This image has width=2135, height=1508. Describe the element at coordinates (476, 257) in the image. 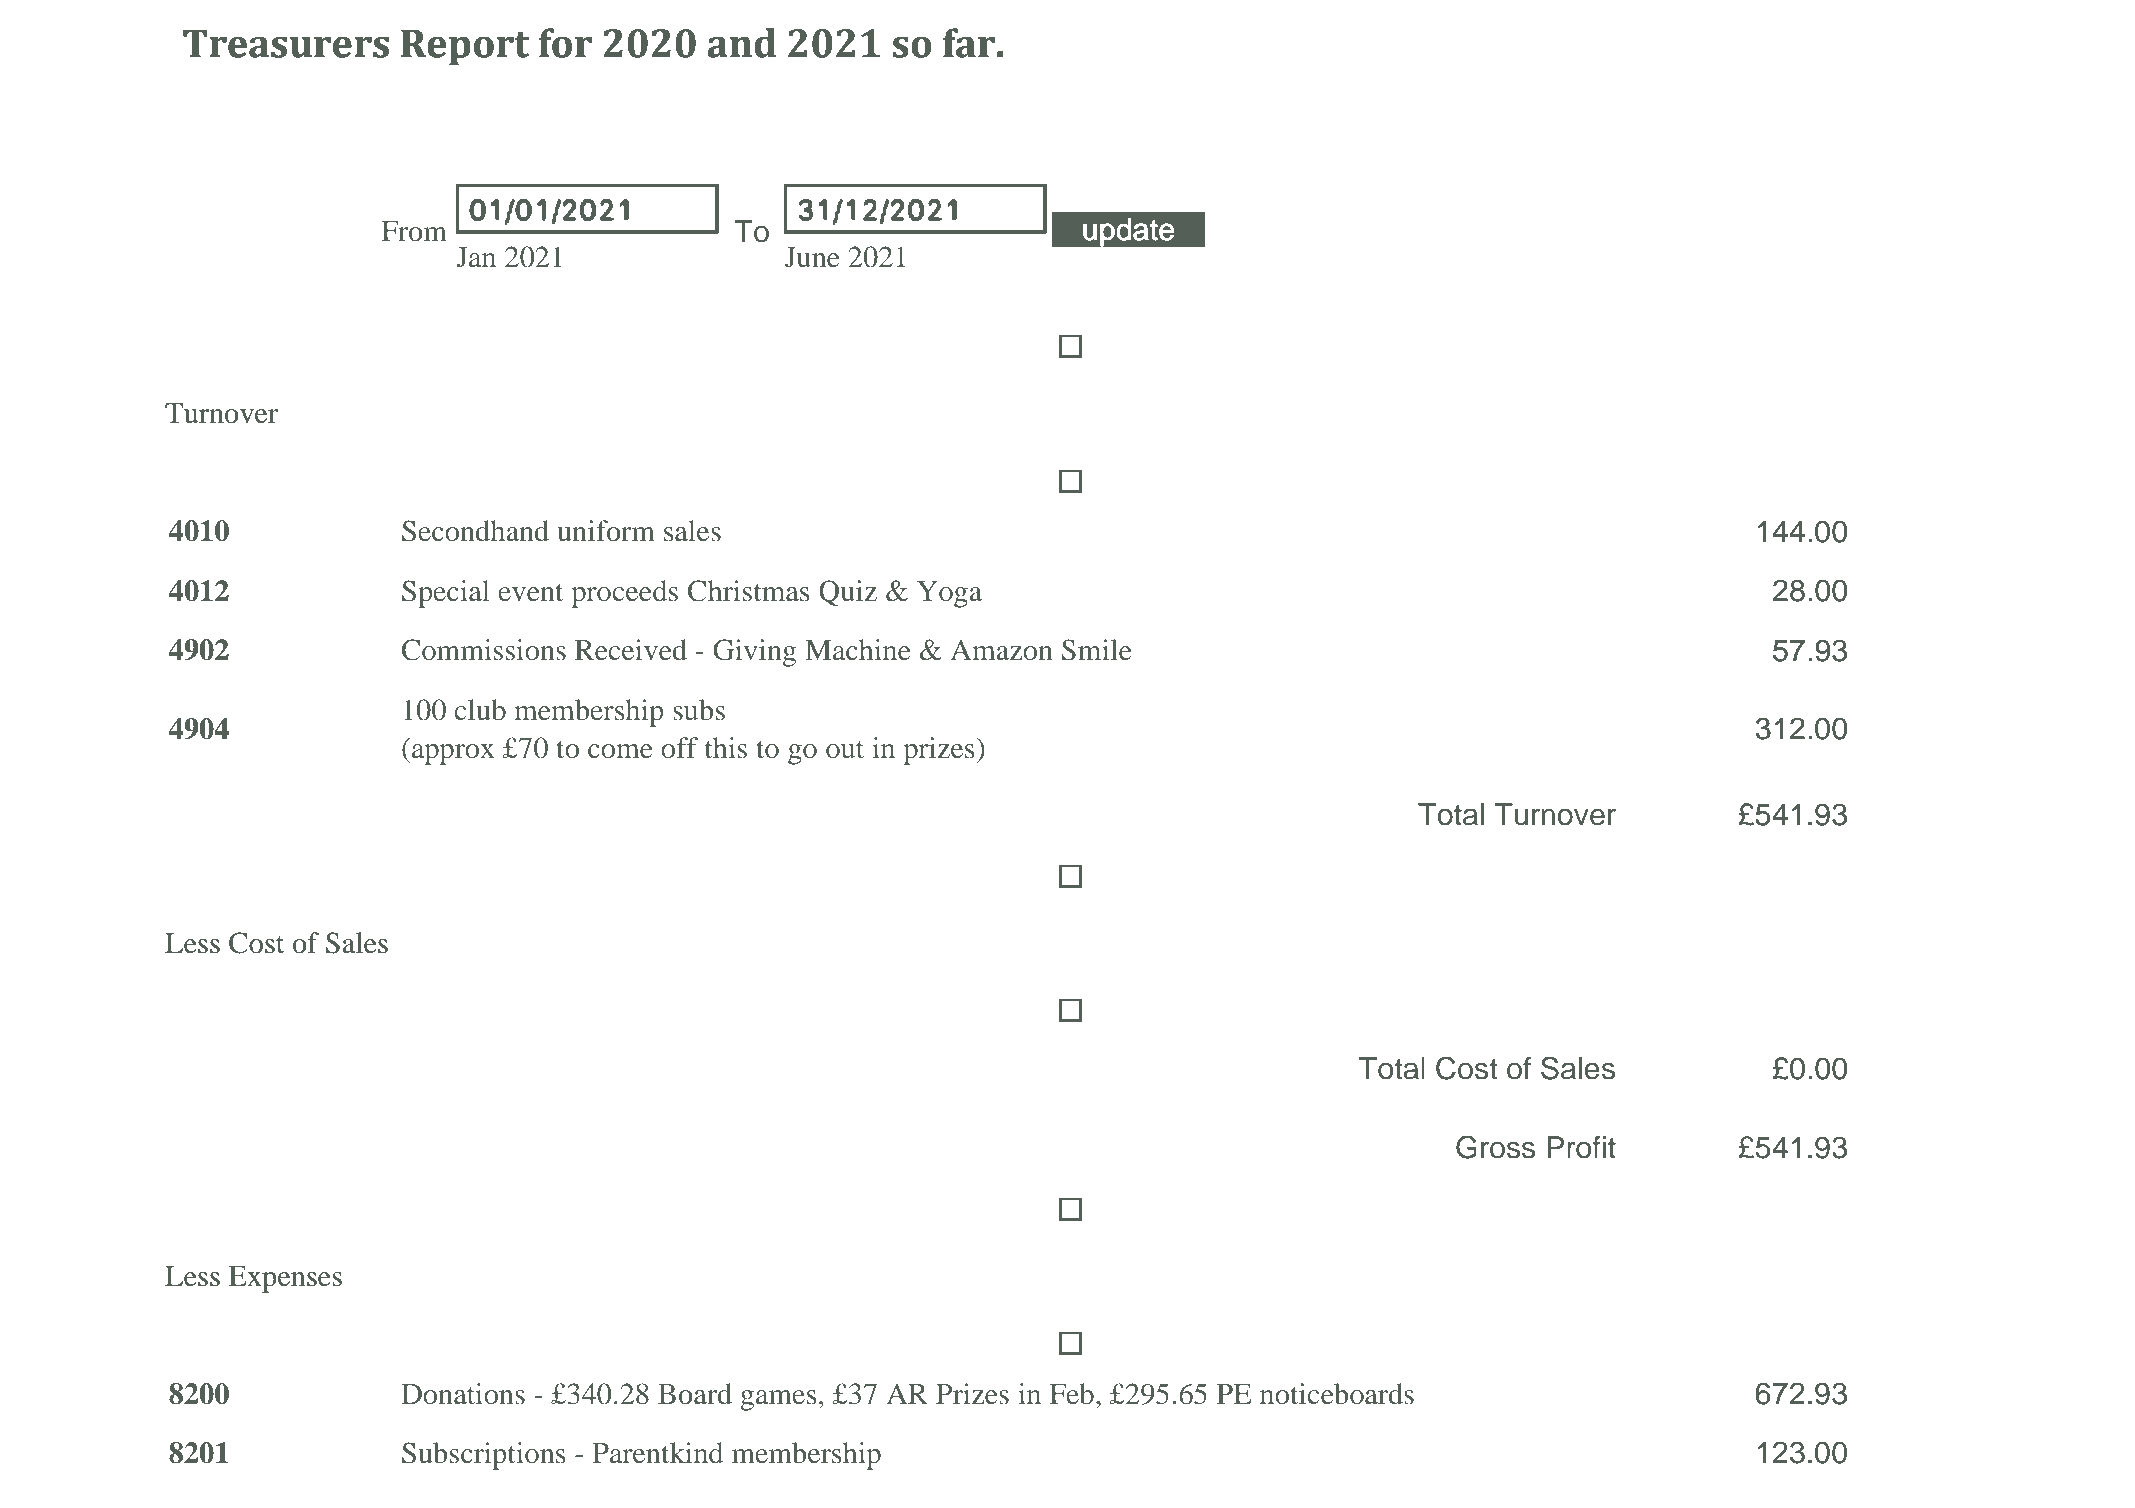

I see `Jan` at that location.
